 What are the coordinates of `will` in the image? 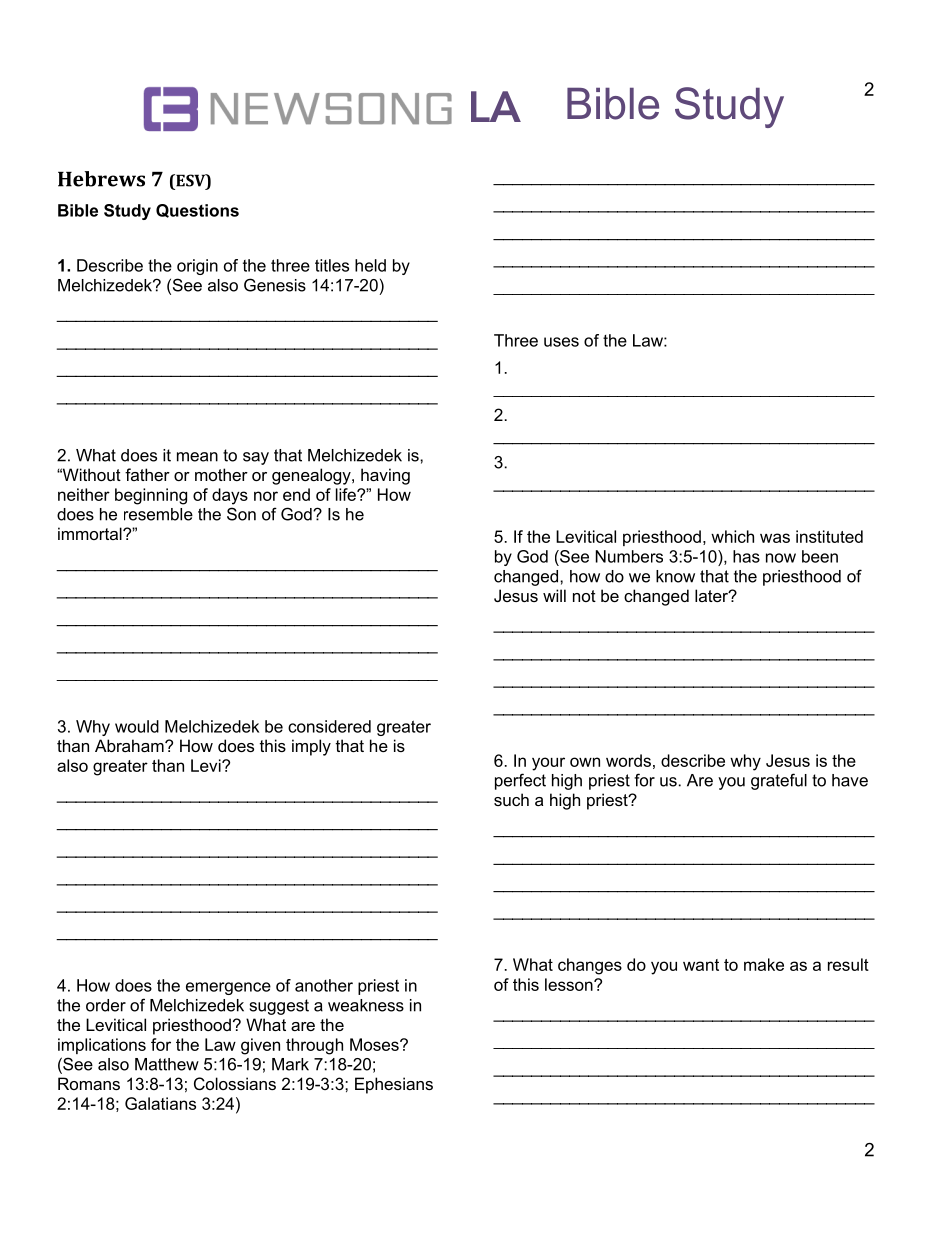 It's located at (554, 595).
